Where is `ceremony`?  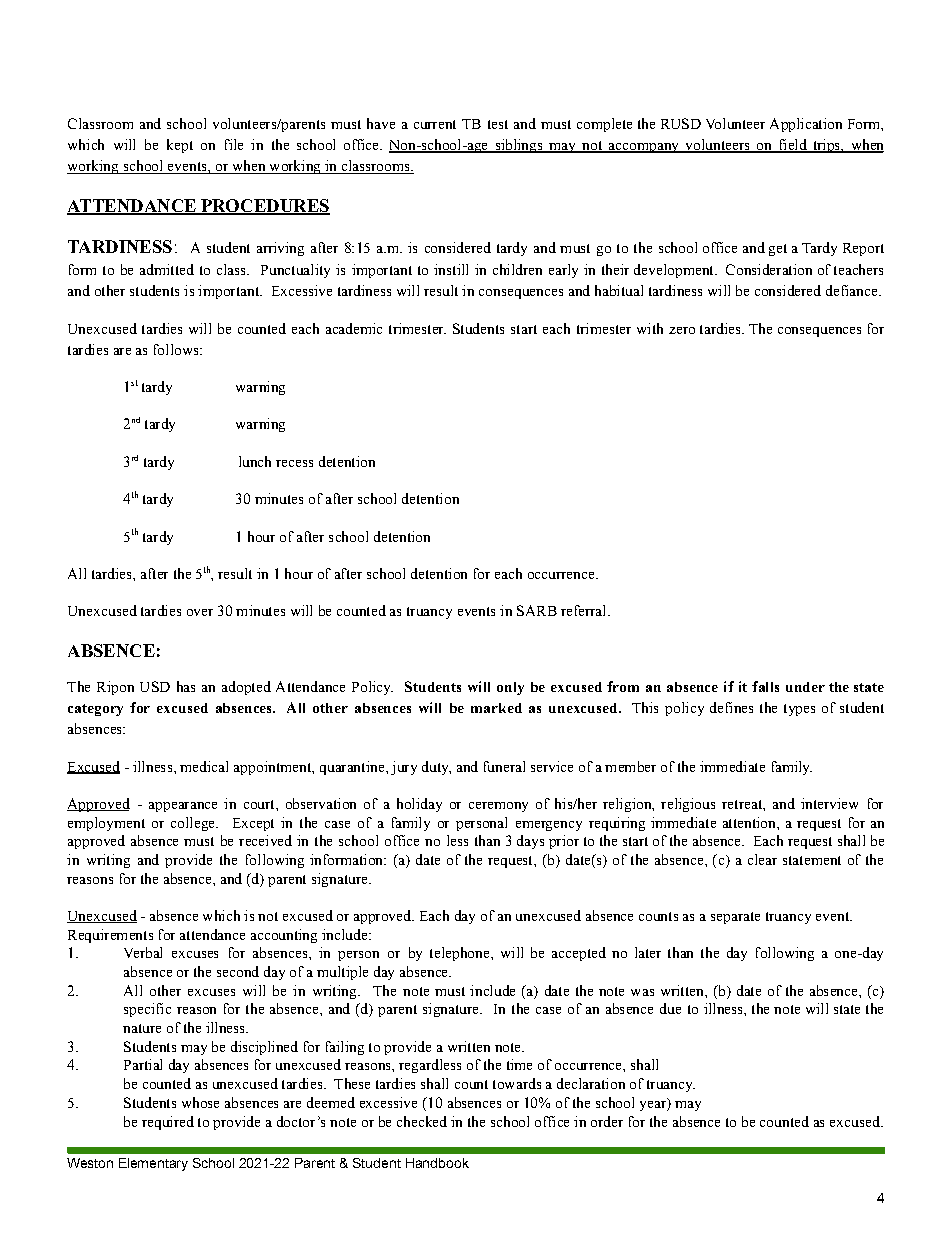 ceremony is located at coordinates (498, 807).
